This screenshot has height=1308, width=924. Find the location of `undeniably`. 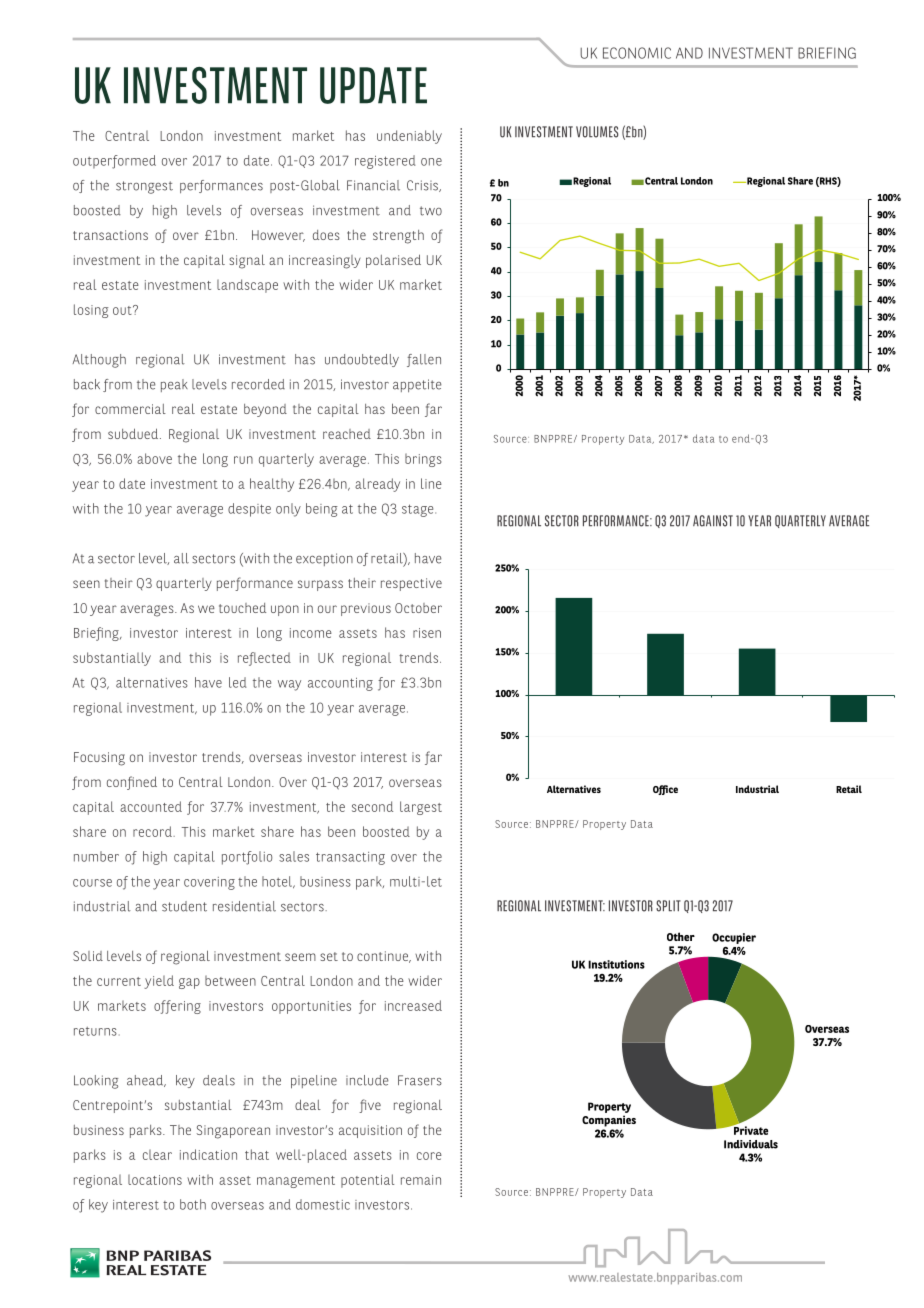

undeniably is located at coordinates (409, 137).
